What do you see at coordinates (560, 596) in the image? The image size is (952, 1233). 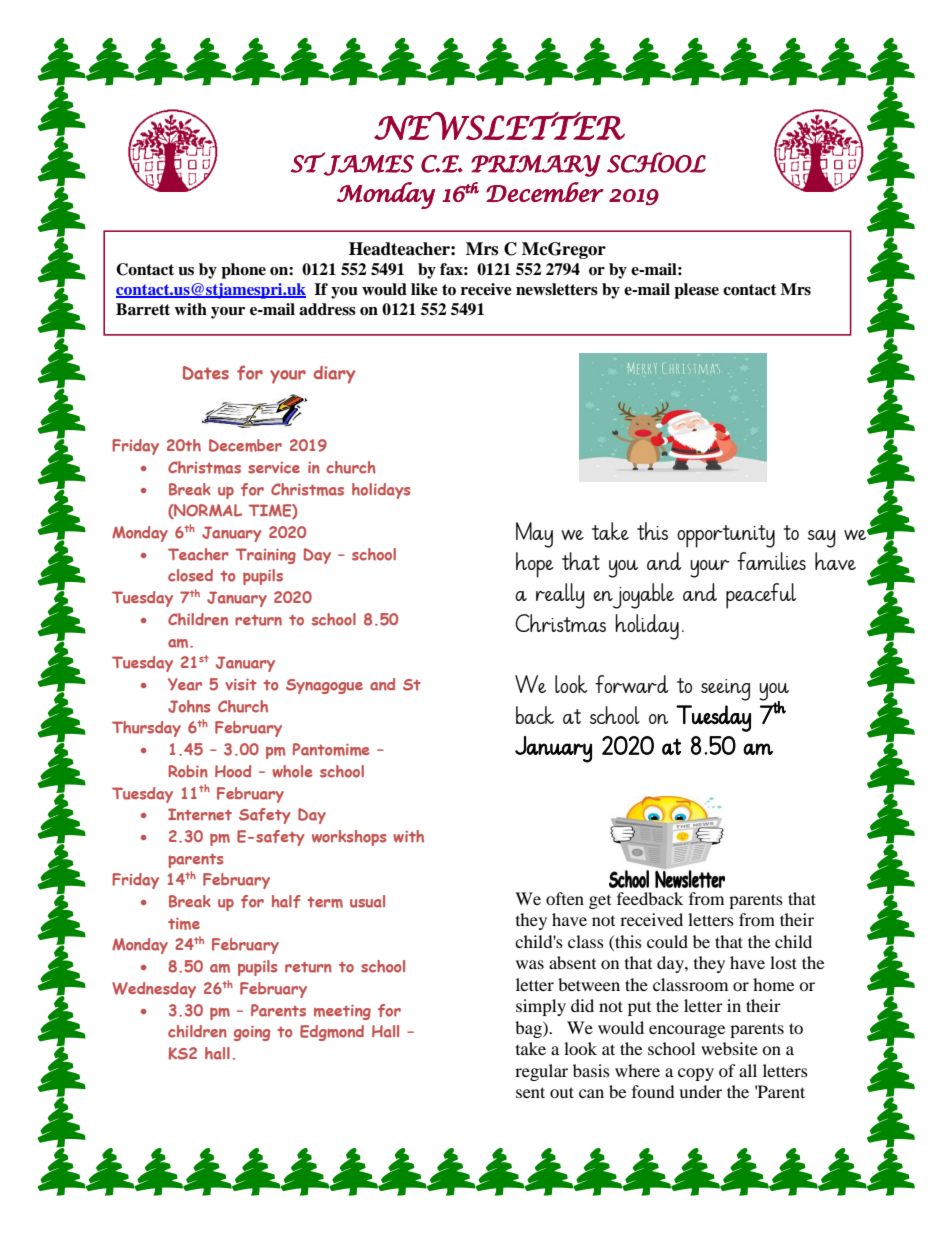 I see `really` at bounding box center [560, 596].
